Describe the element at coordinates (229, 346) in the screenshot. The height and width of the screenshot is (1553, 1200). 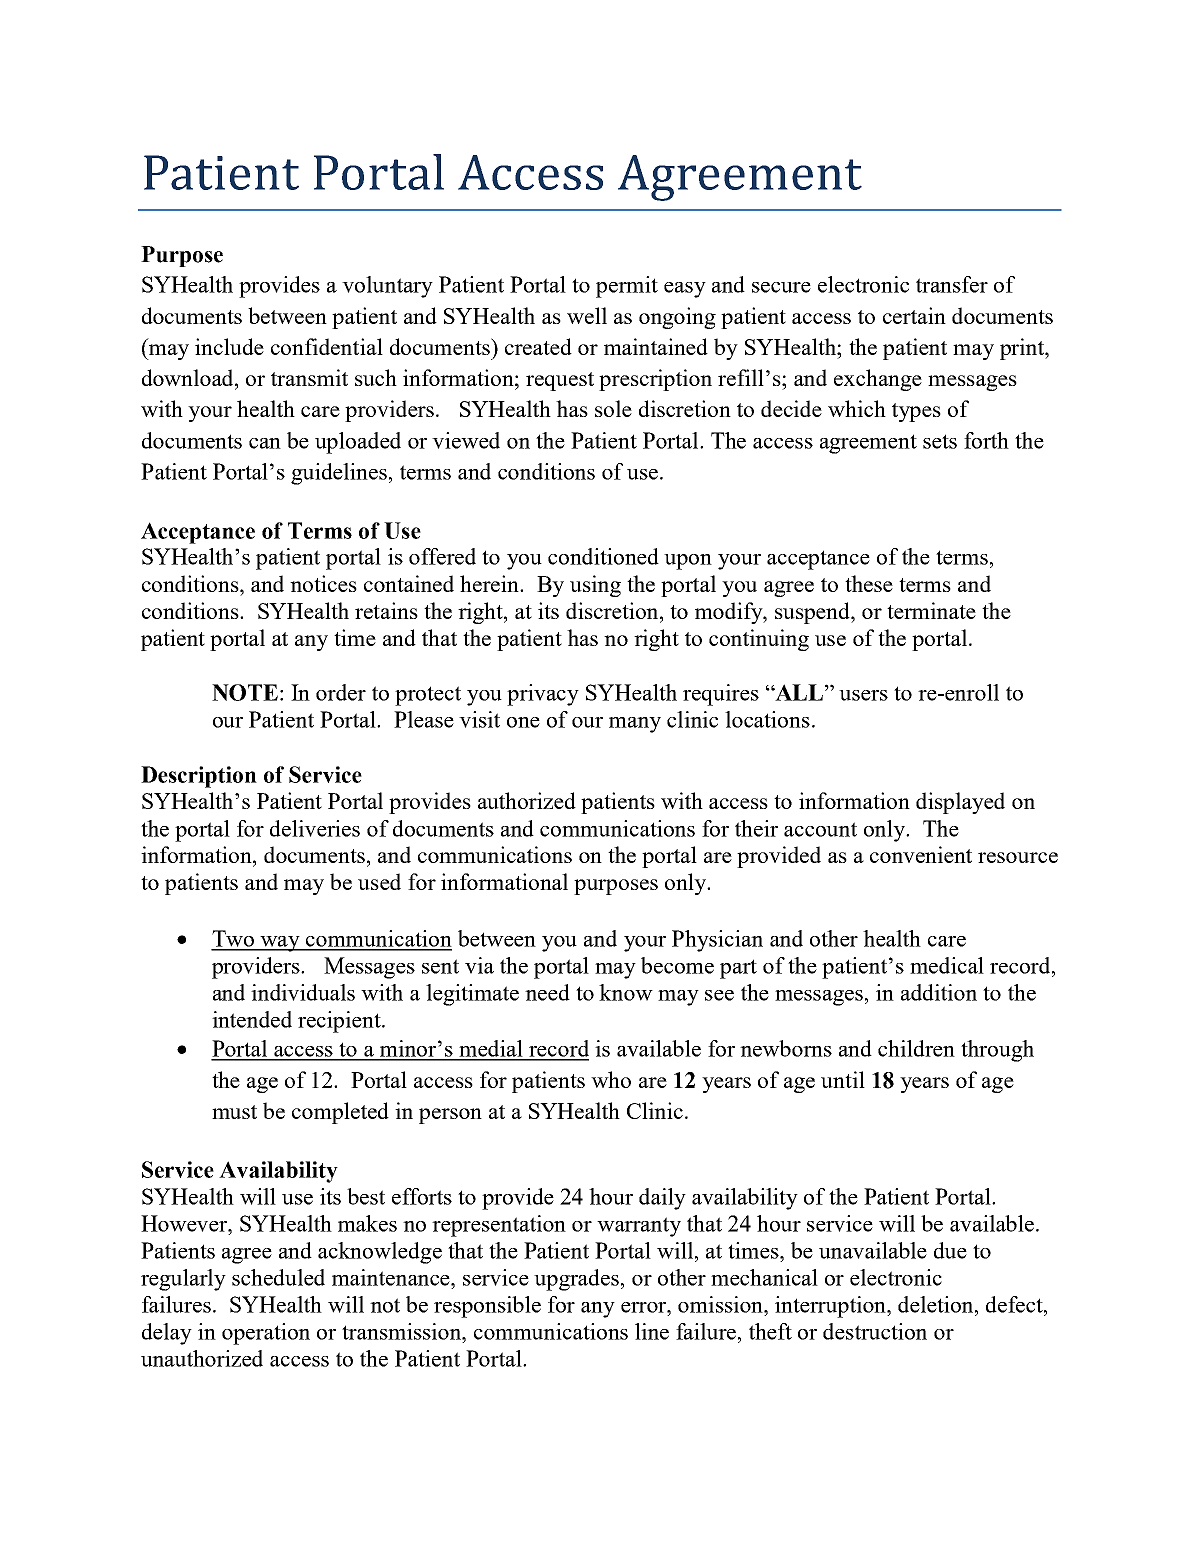
I see `include` at that location.
